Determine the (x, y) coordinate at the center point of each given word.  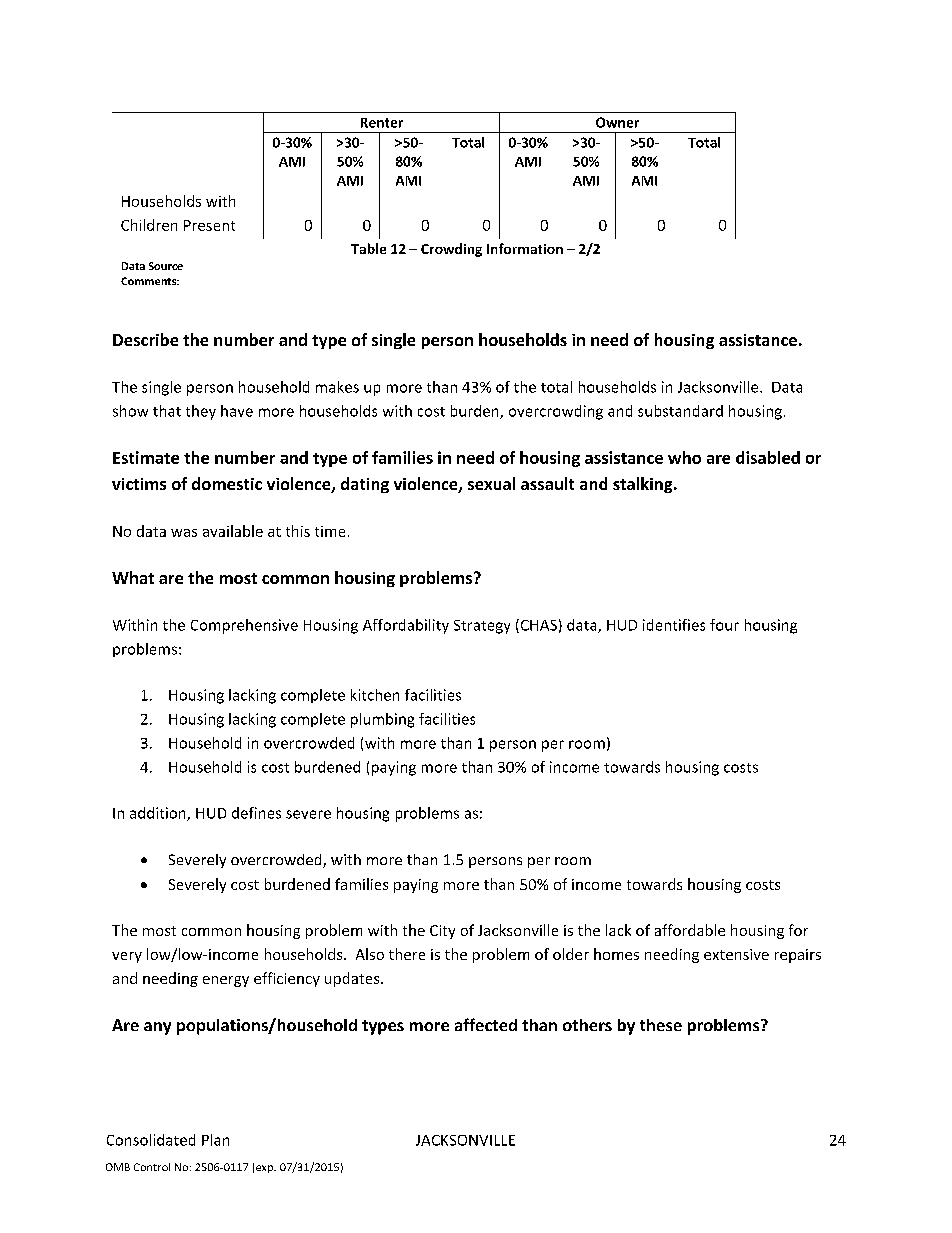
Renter (382, 123)
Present (209, 225)
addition (159, 814)
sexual (491, 483)
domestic (227, 483)
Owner (617, 122)
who (684, 457)
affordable (690, 930)
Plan (215, 1140)
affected (486, 1024)
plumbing (382, 720)
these (661, 1025)
